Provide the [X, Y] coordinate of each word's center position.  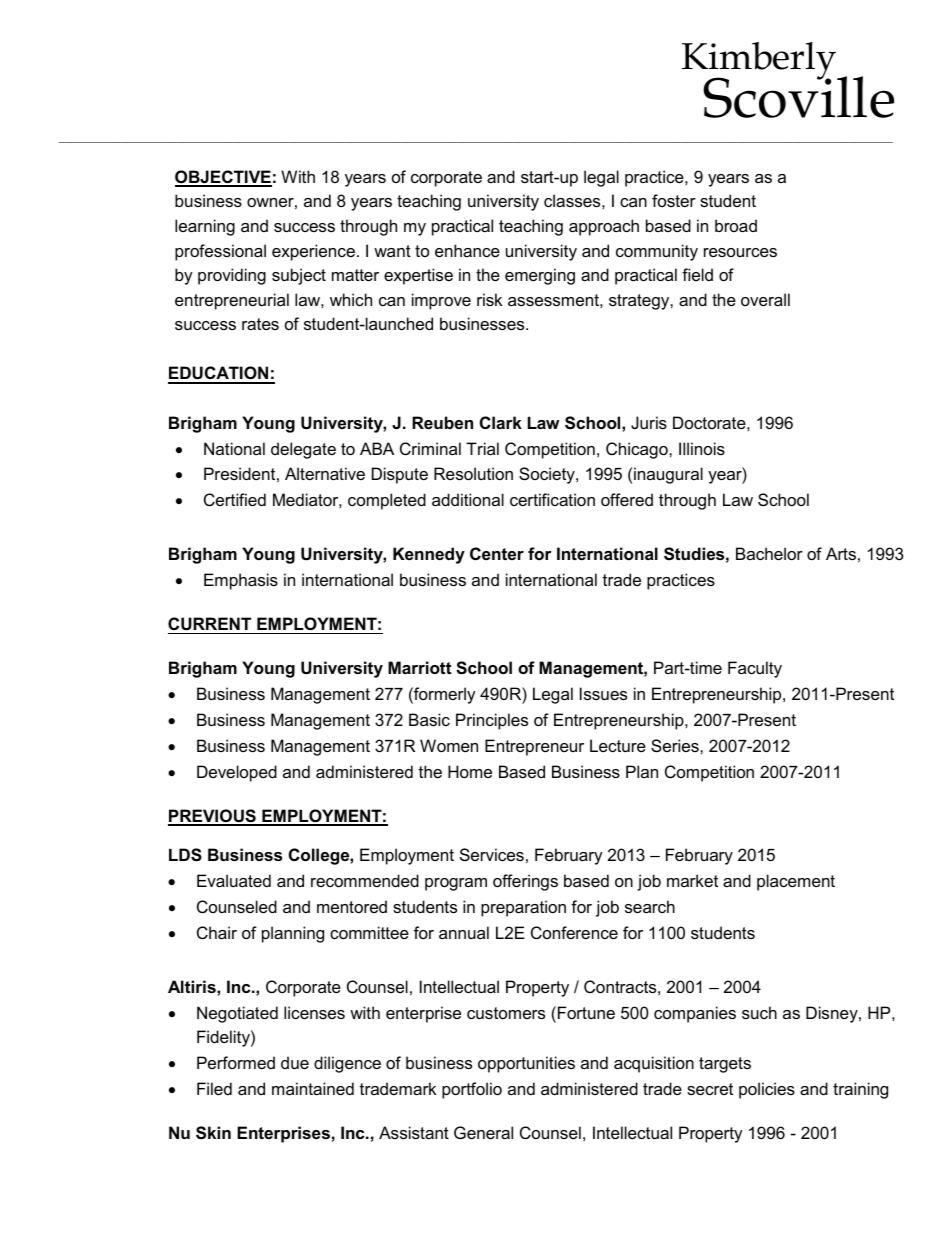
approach [604, 227]
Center [497, 553]
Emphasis [241, 581]
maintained [313, 1088]
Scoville [798, 96]
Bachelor [769, 553]
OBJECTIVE [223, 178]
